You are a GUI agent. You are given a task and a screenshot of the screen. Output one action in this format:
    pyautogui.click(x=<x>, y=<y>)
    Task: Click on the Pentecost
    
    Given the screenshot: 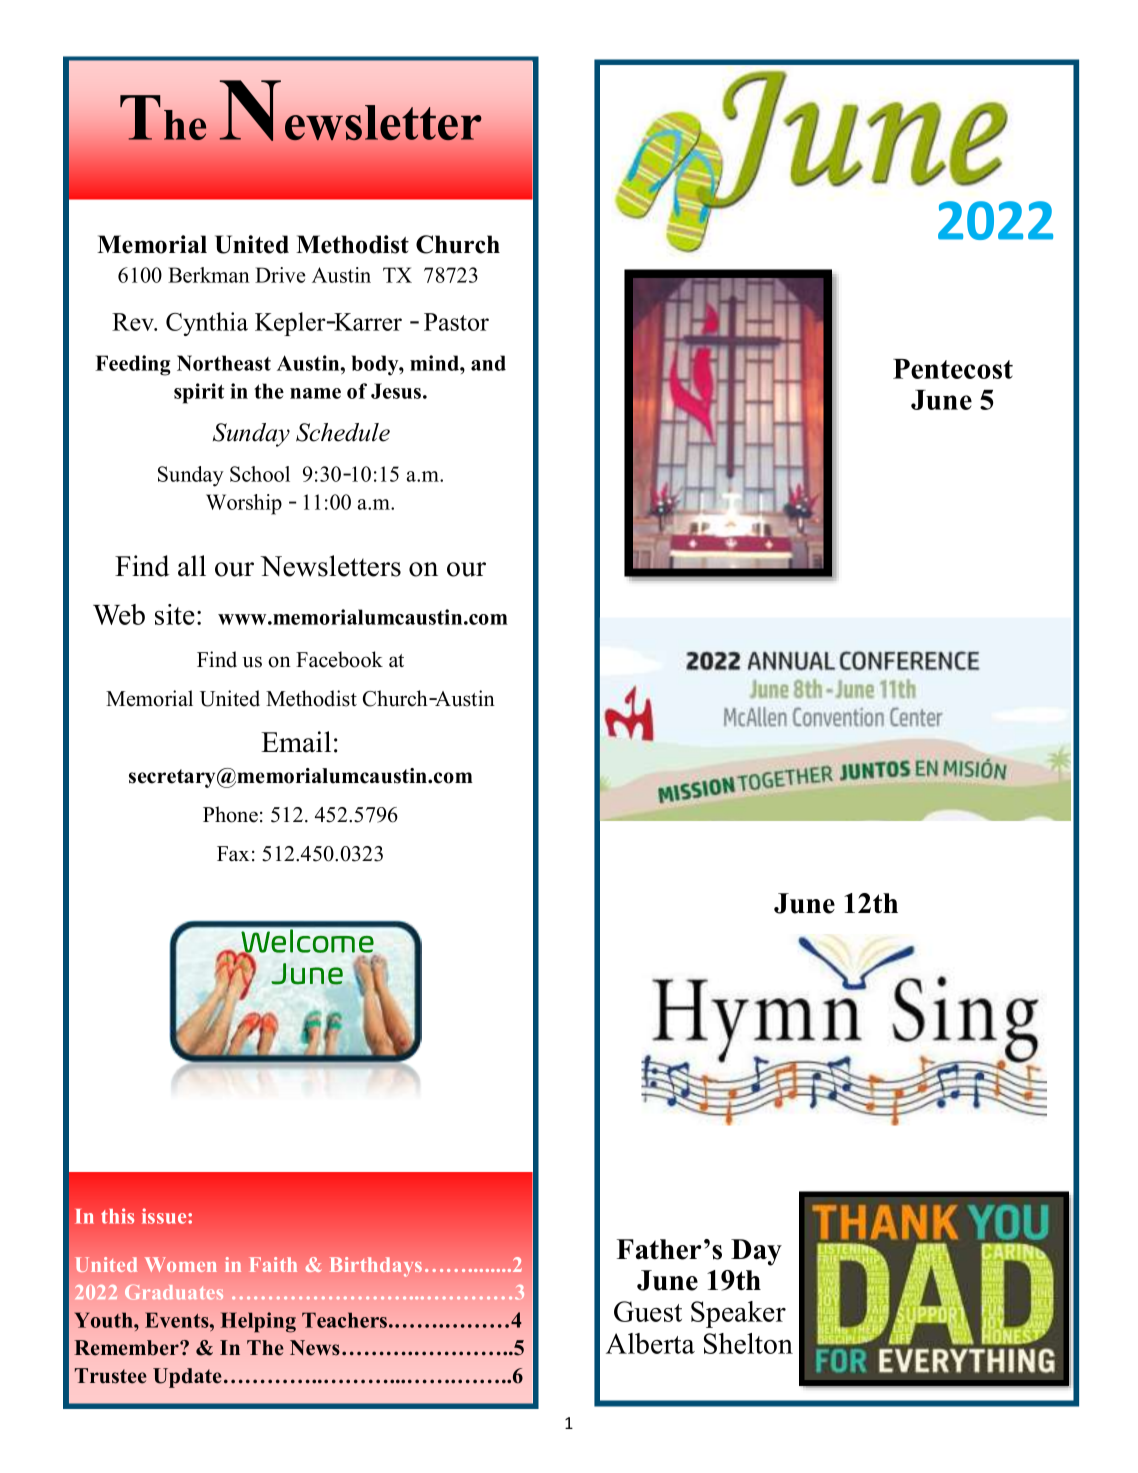 What is the action you would take?
    pyautogui.click(x=953, y=369)
